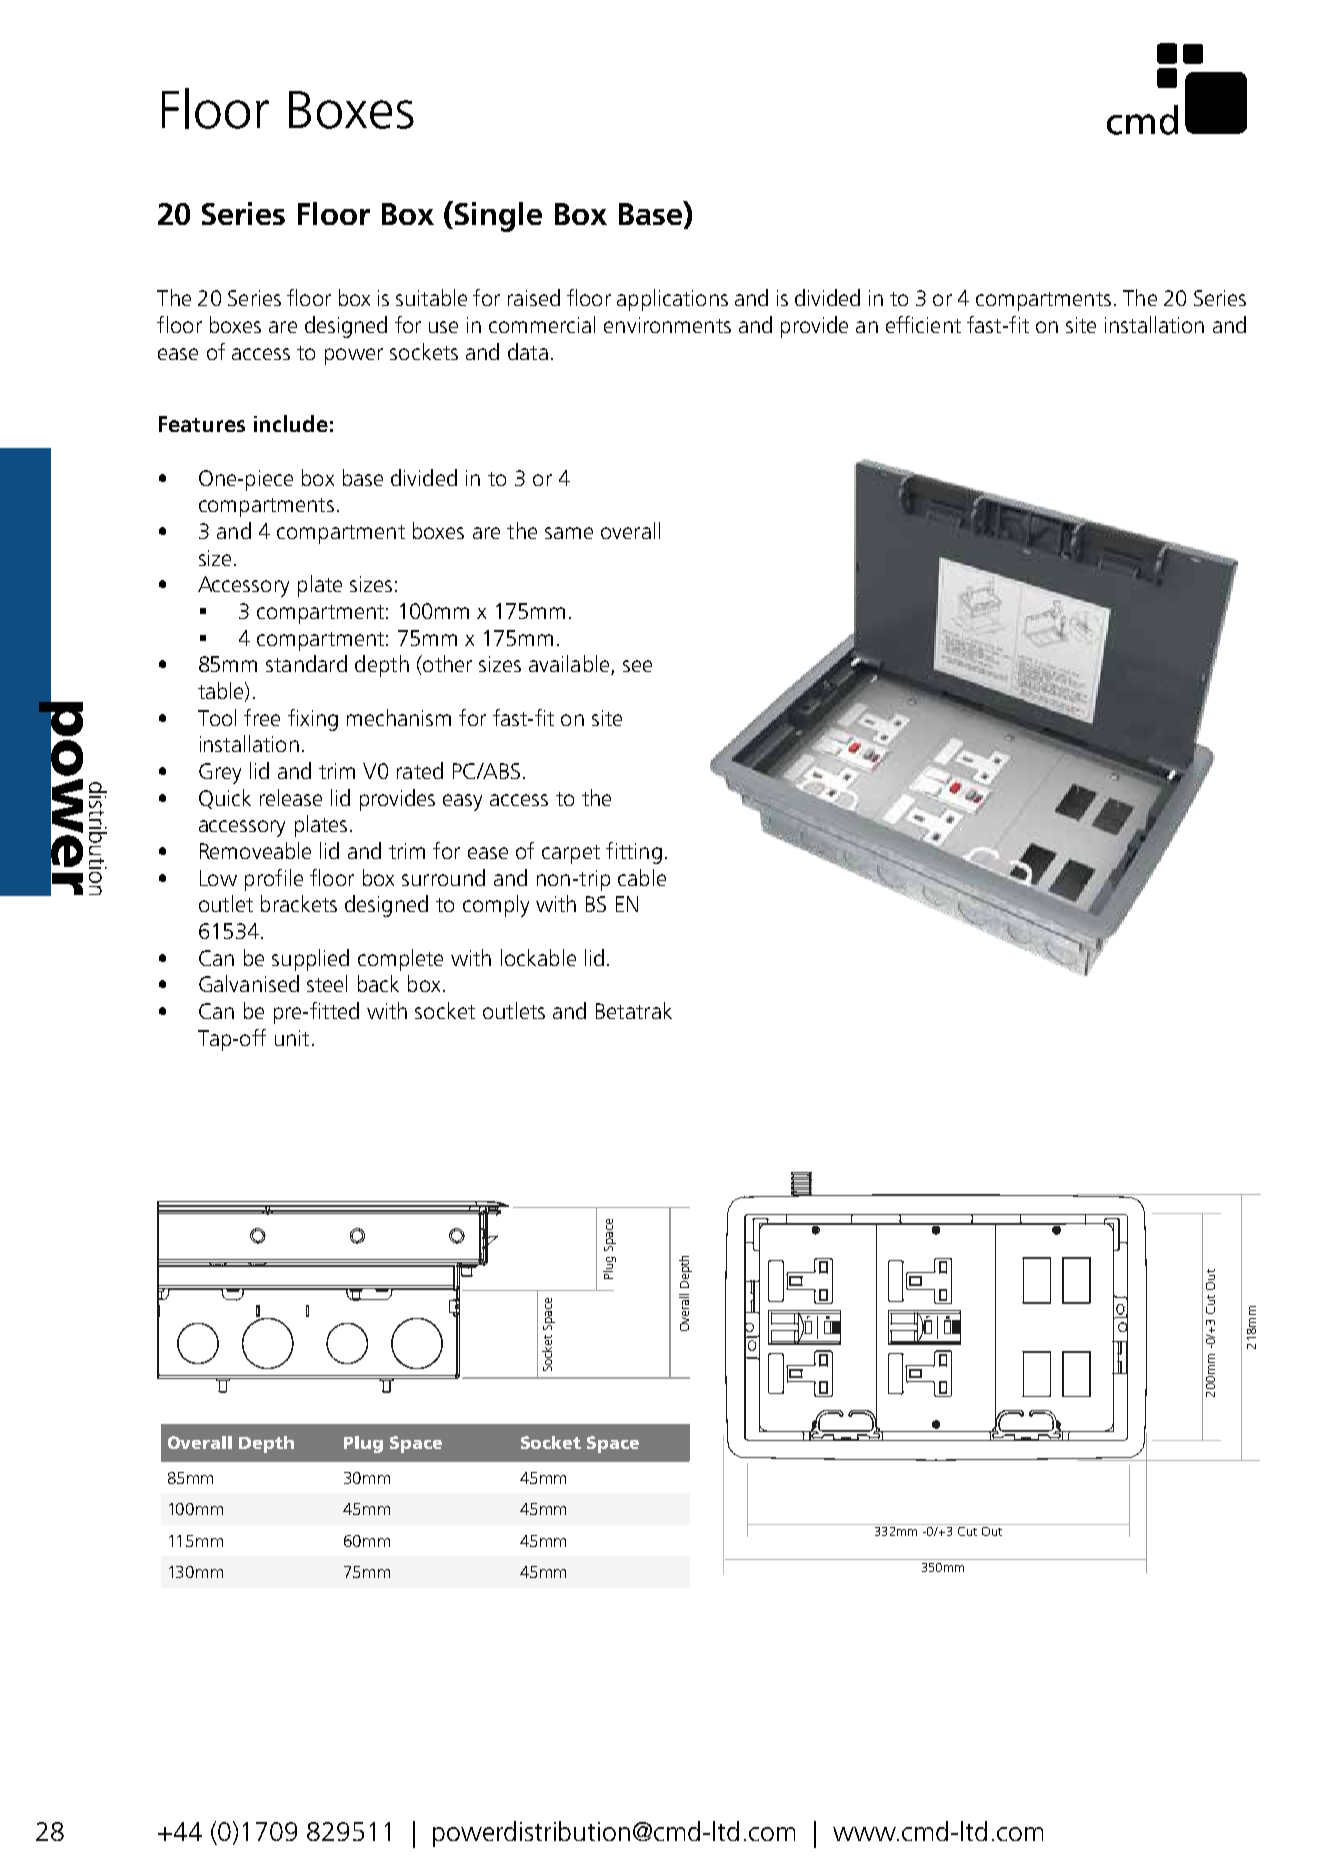 The height and width of the screenshot is (1871, 1323). Describe the element at coordinates (923, 324) in the screenshot. I see `efficient` at that location.
